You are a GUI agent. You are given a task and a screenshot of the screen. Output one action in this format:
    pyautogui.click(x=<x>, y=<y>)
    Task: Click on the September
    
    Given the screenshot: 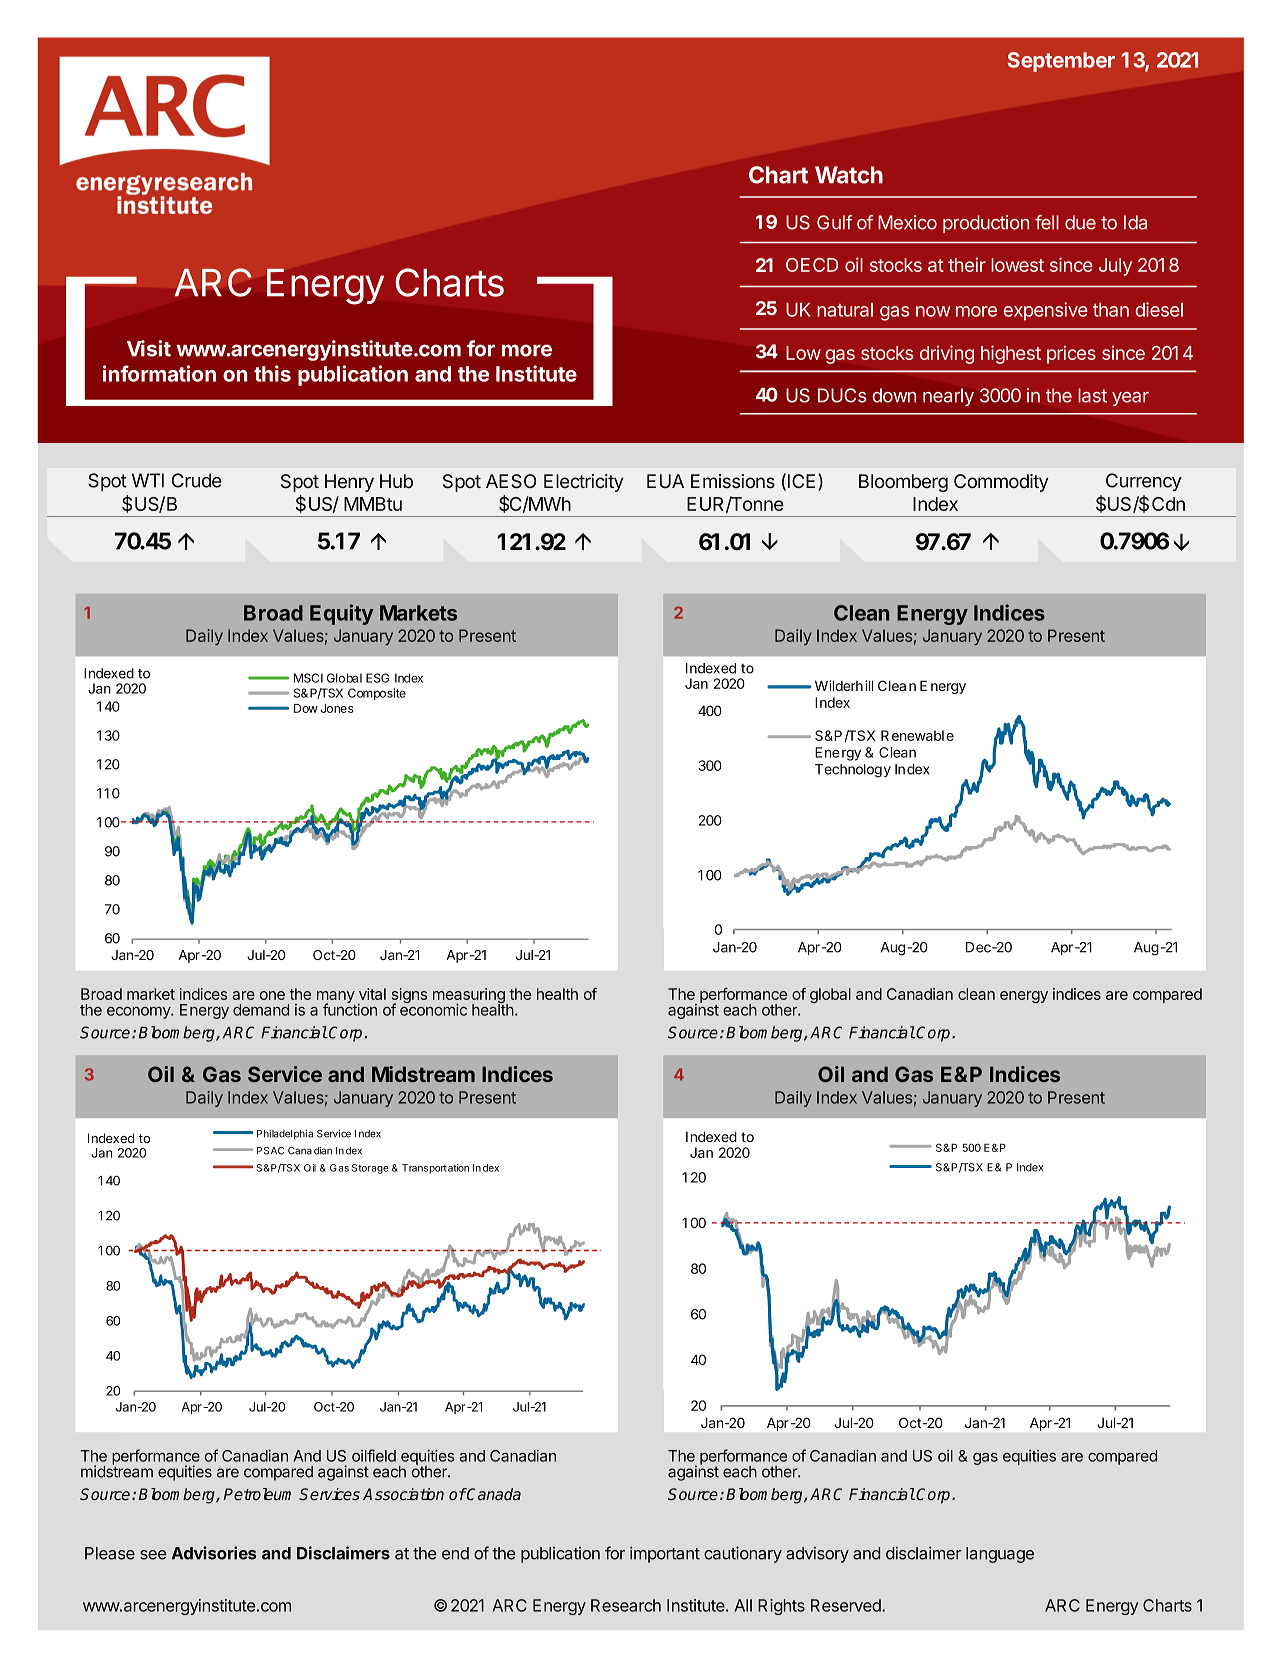 What is the action you would take?
    pyautogui.click(x=1061, y=62)
